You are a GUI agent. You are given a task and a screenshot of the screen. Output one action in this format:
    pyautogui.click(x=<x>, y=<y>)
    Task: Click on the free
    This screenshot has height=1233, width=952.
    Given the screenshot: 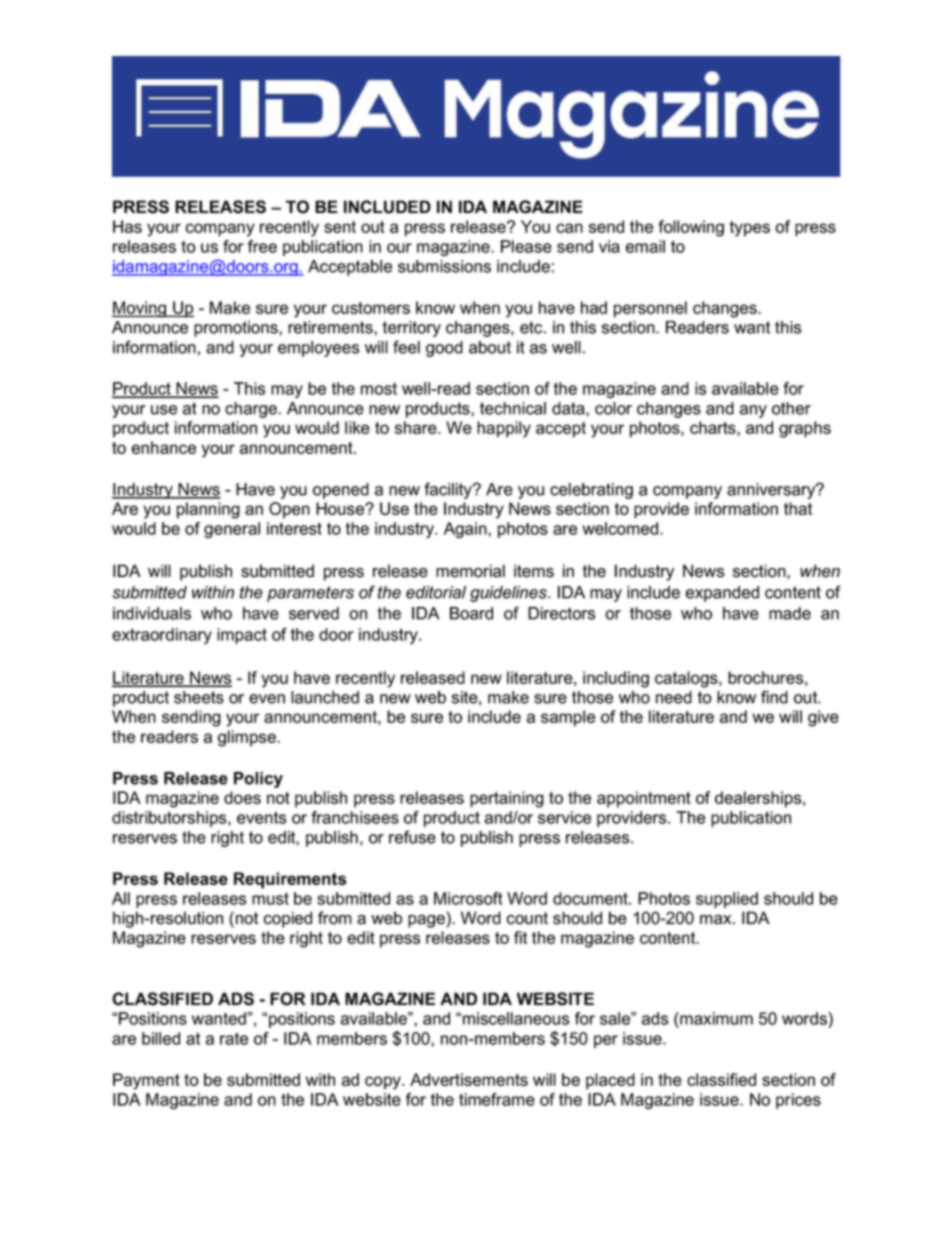 What is the action you would take?
    pyautogui.click(x=262, y=246)
